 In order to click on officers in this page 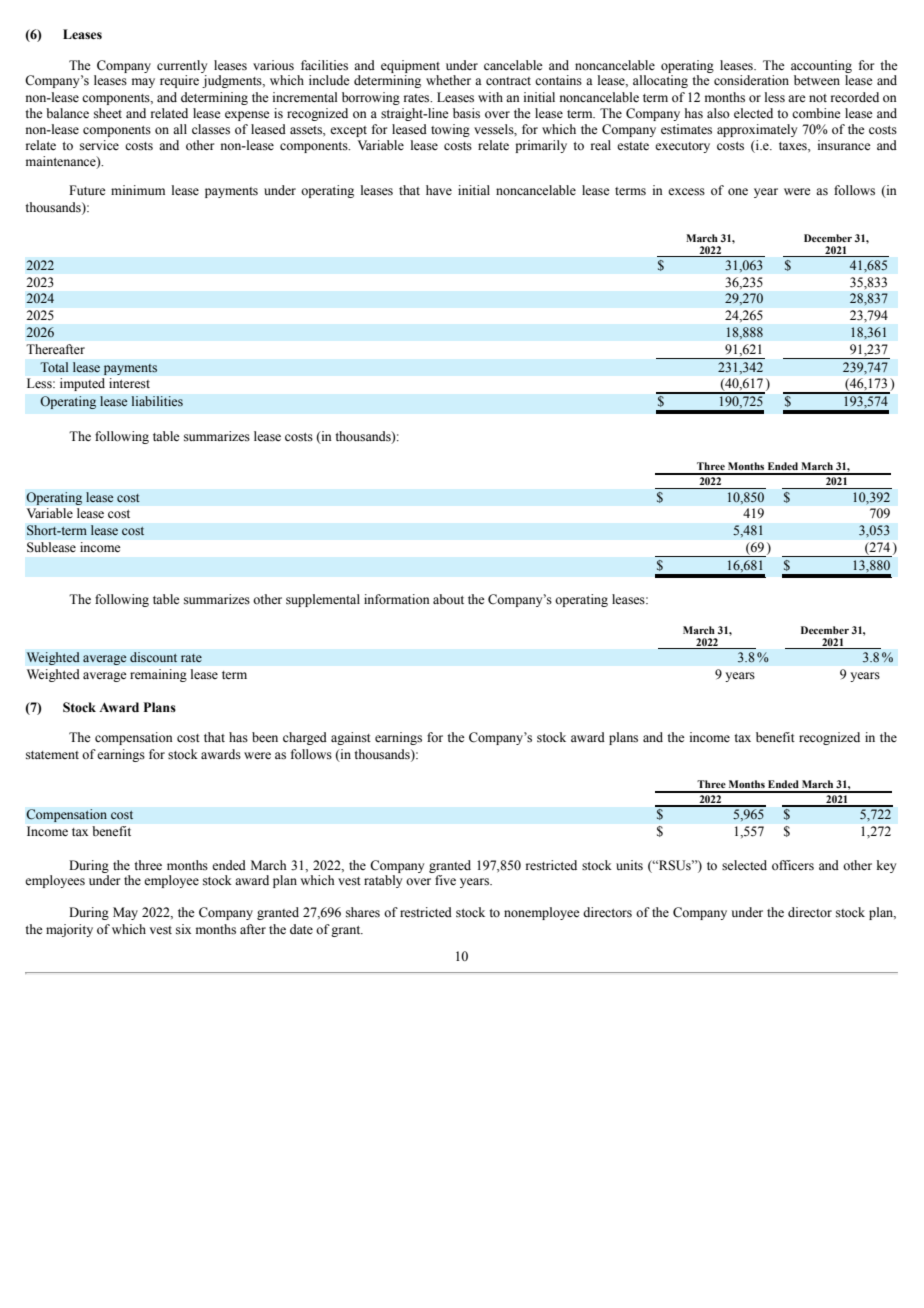, I will do `click(793, 865)`.
